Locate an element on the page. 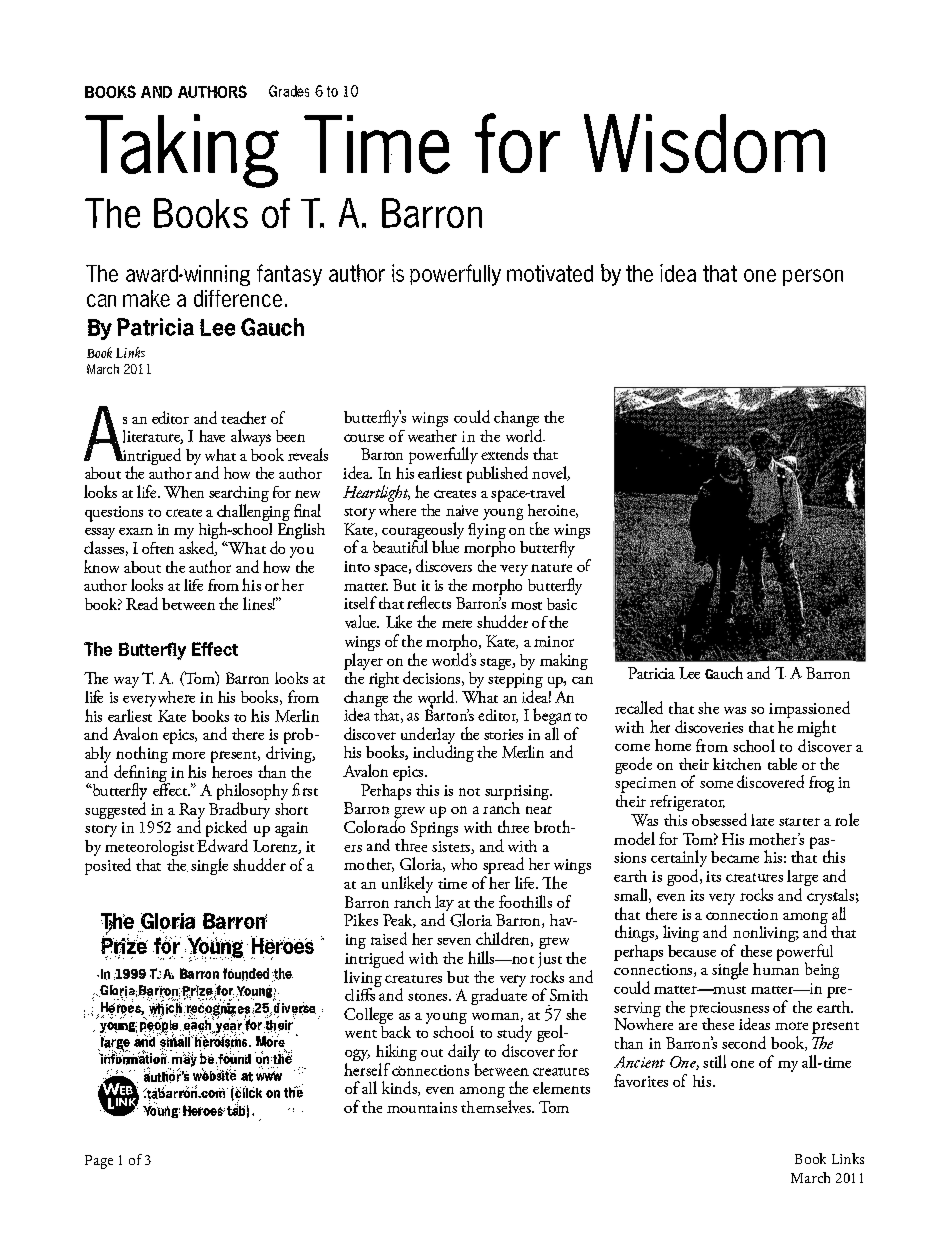 The height and width of the image is (1233, 952). late is located at coordinates (762, 820).
